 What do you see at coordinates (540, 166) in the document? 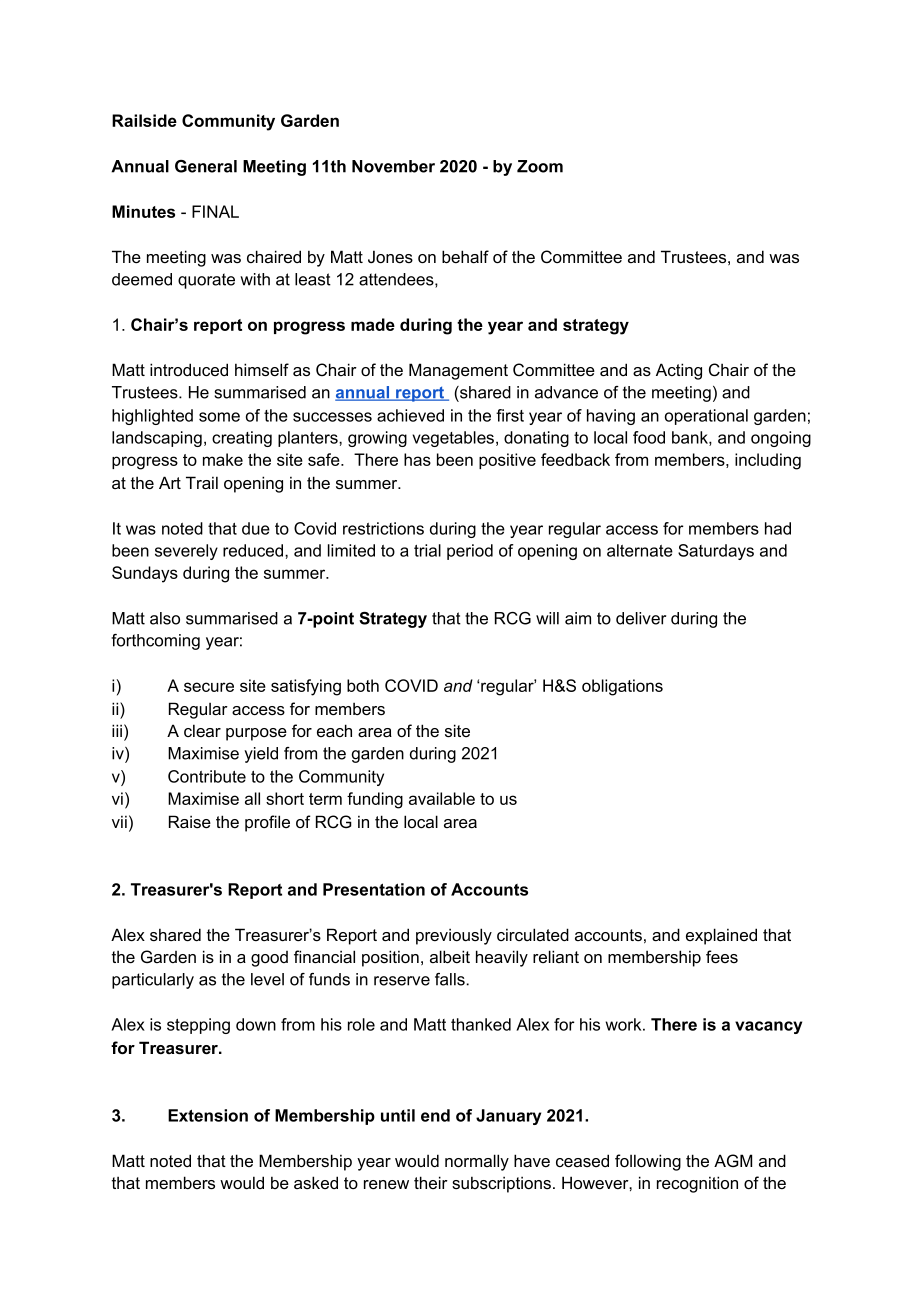
I see `Zoom` at bounding box center [540, 166].
